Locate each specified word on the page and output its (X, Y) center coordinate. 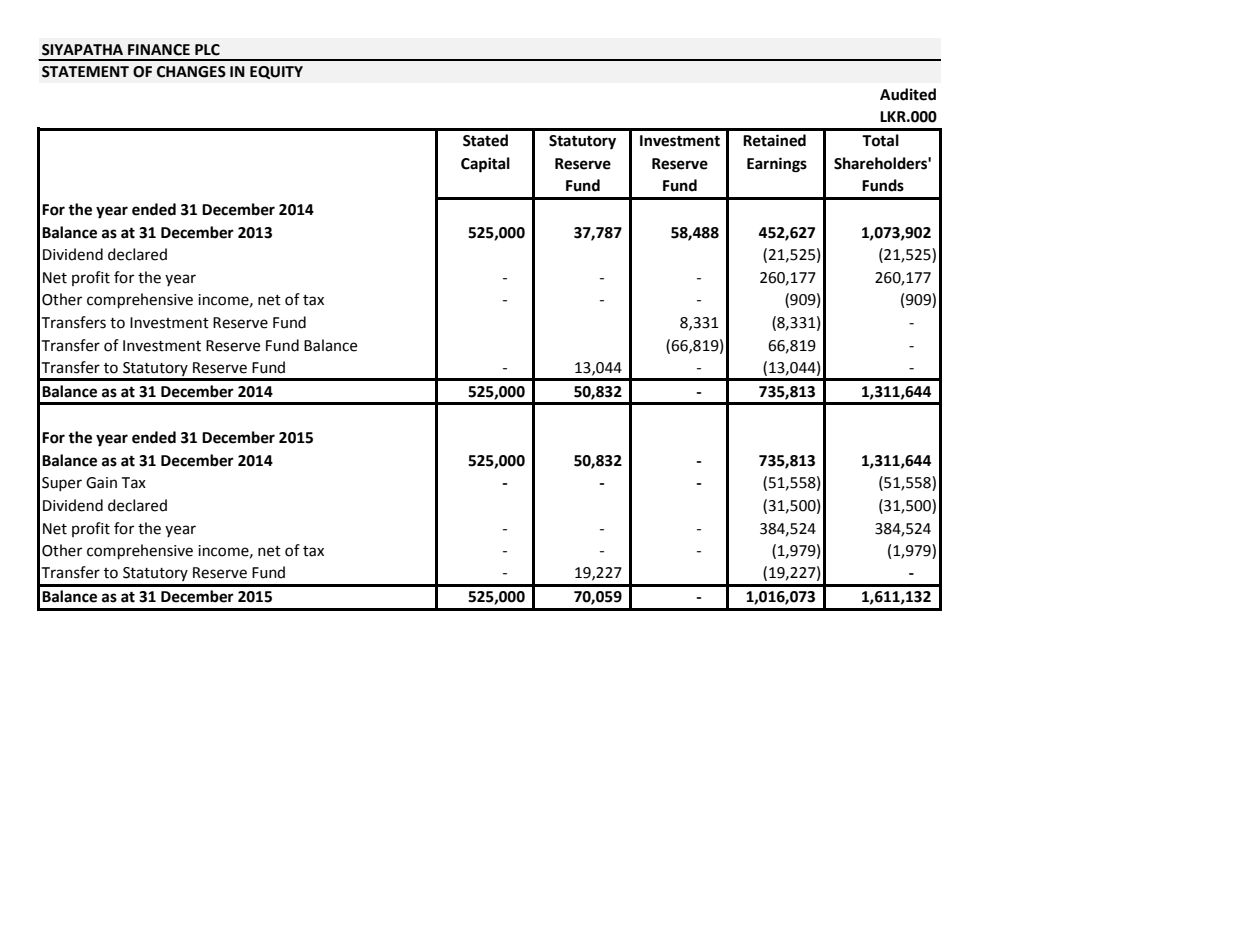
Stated (485, 140)
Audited (908, 94)
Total (880, 140)
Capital (485, 165)
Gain (101, 483)
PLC (207, 50)
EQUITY (276, 72)
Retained (774, 140)
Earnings (777, 165)
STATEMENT (85, 72)
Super (62, 484)
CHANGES (191, 72)
